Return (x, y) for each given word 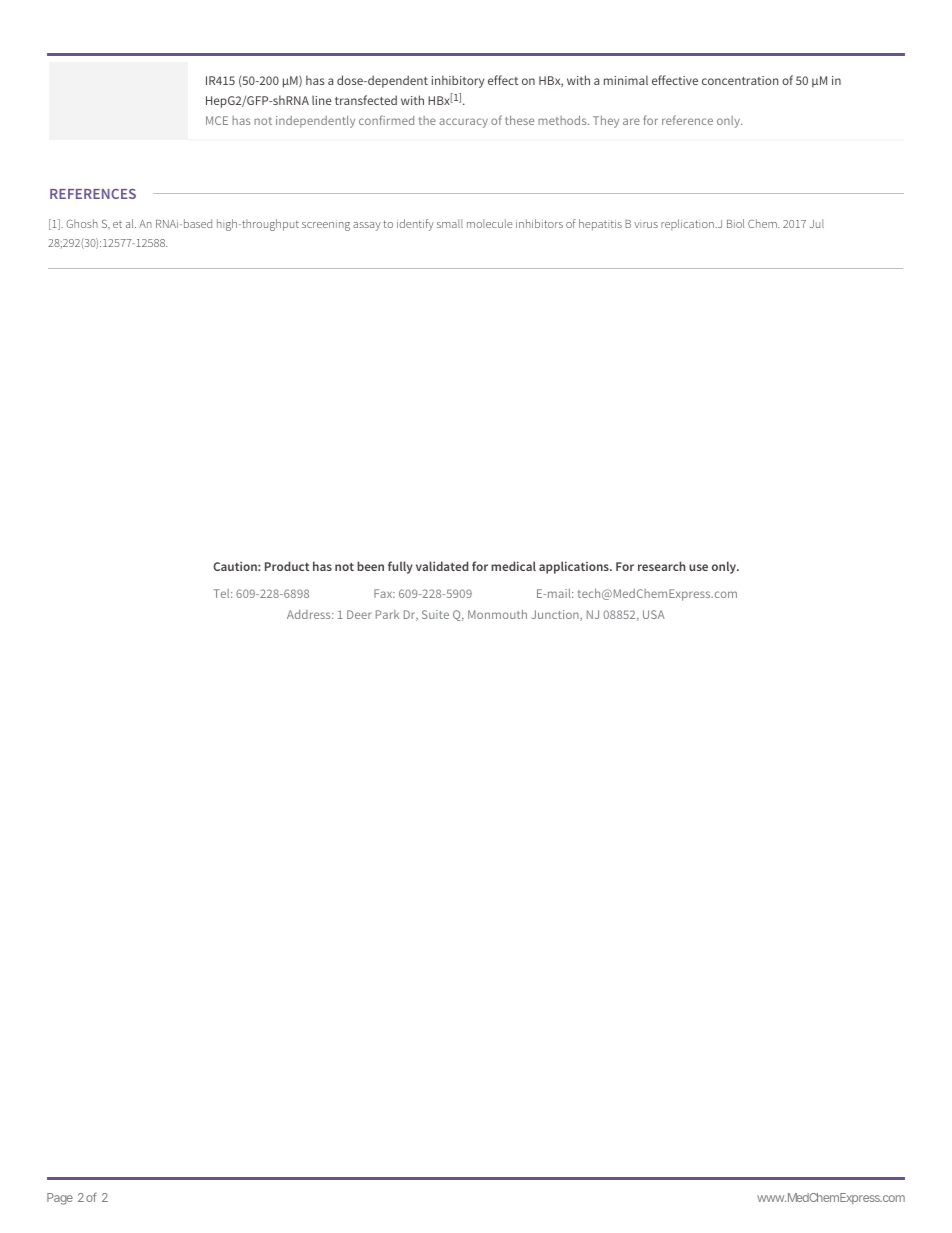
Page (60, 1199)
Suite (435, 614)
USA (654, 614)
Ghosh (82, 223)
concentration (740, 80)
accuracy (463, 123)
